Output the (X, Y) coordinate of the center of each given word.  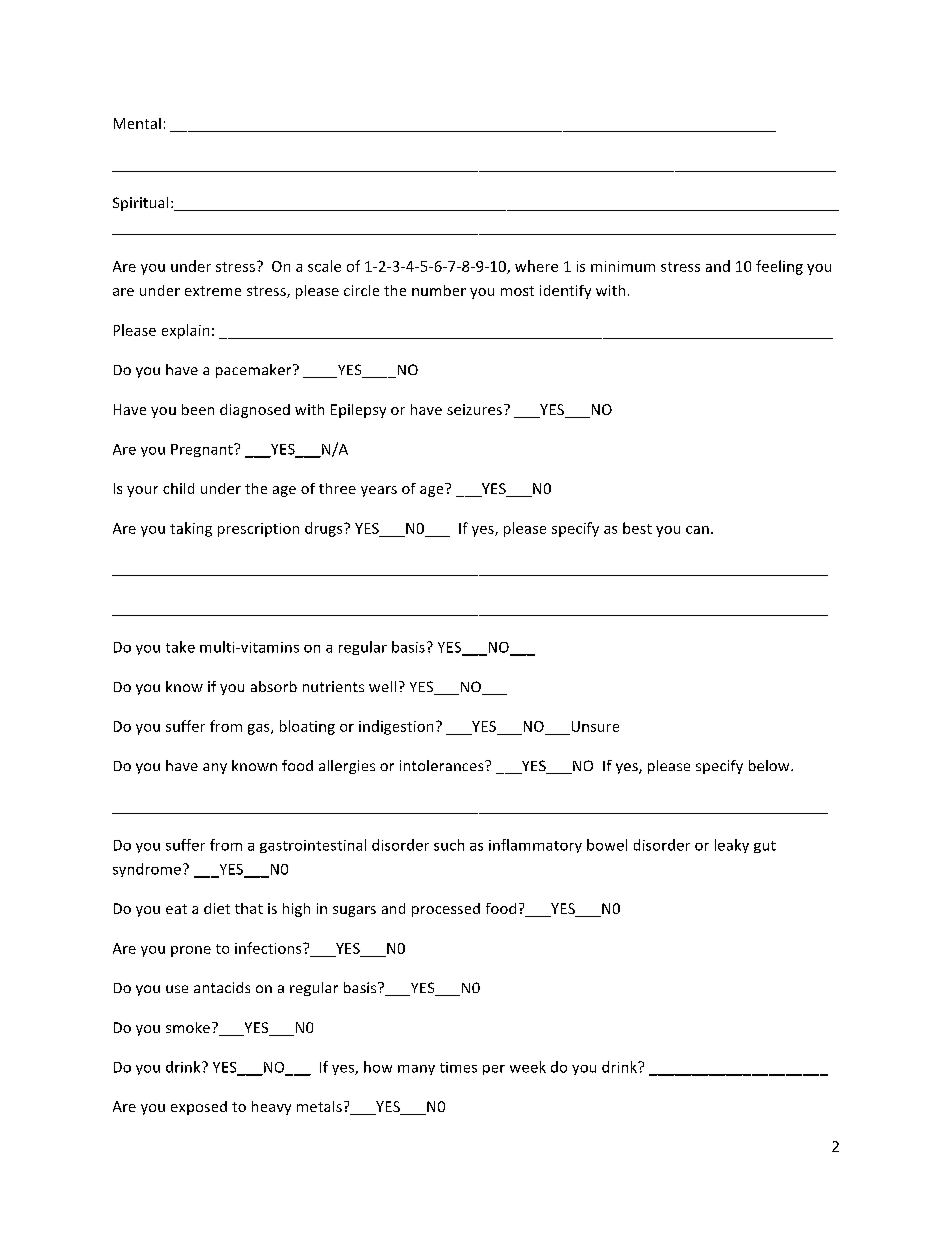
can (697, 530)
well (382, 686)
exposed (199, 1108)
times (458, 1067)
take (180, 647)
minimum (623, 266)
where (536, 266)
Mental (137, 123)
